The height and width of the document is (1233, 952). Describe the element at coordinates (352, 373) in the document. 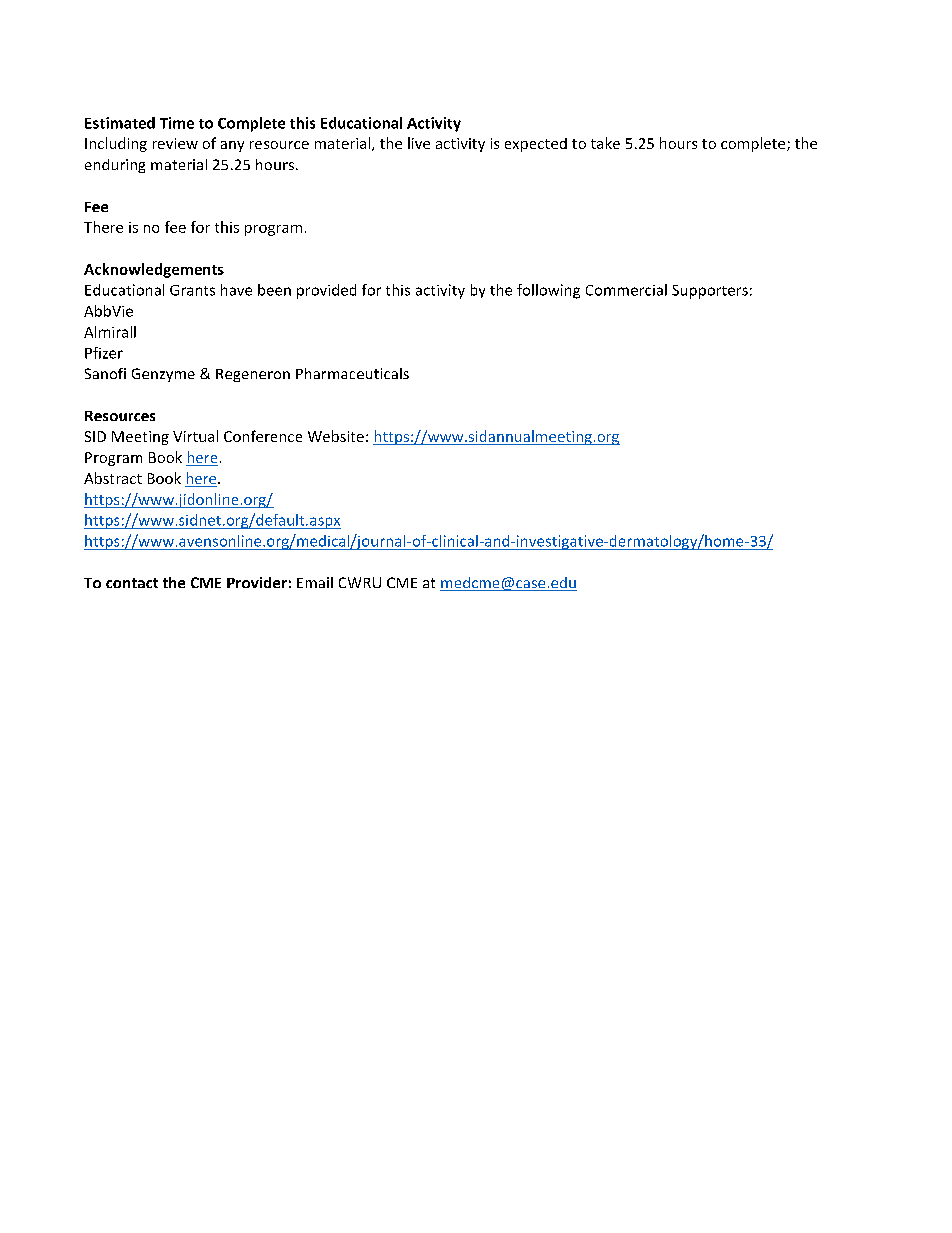

I see `Pharmaceuticals` at that location.
